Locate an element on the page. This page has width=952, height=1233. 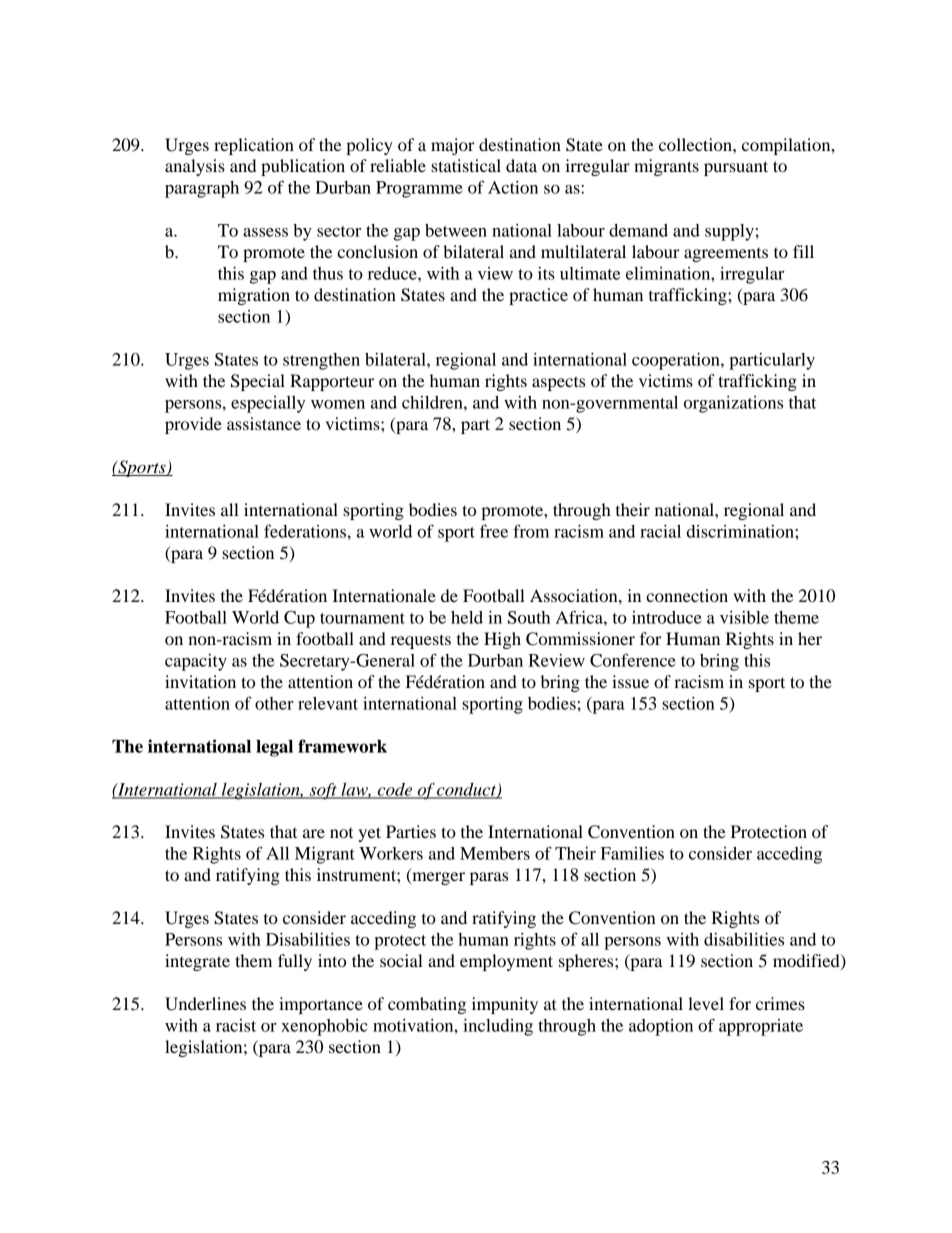
free is located at coordinates (494, 531).
